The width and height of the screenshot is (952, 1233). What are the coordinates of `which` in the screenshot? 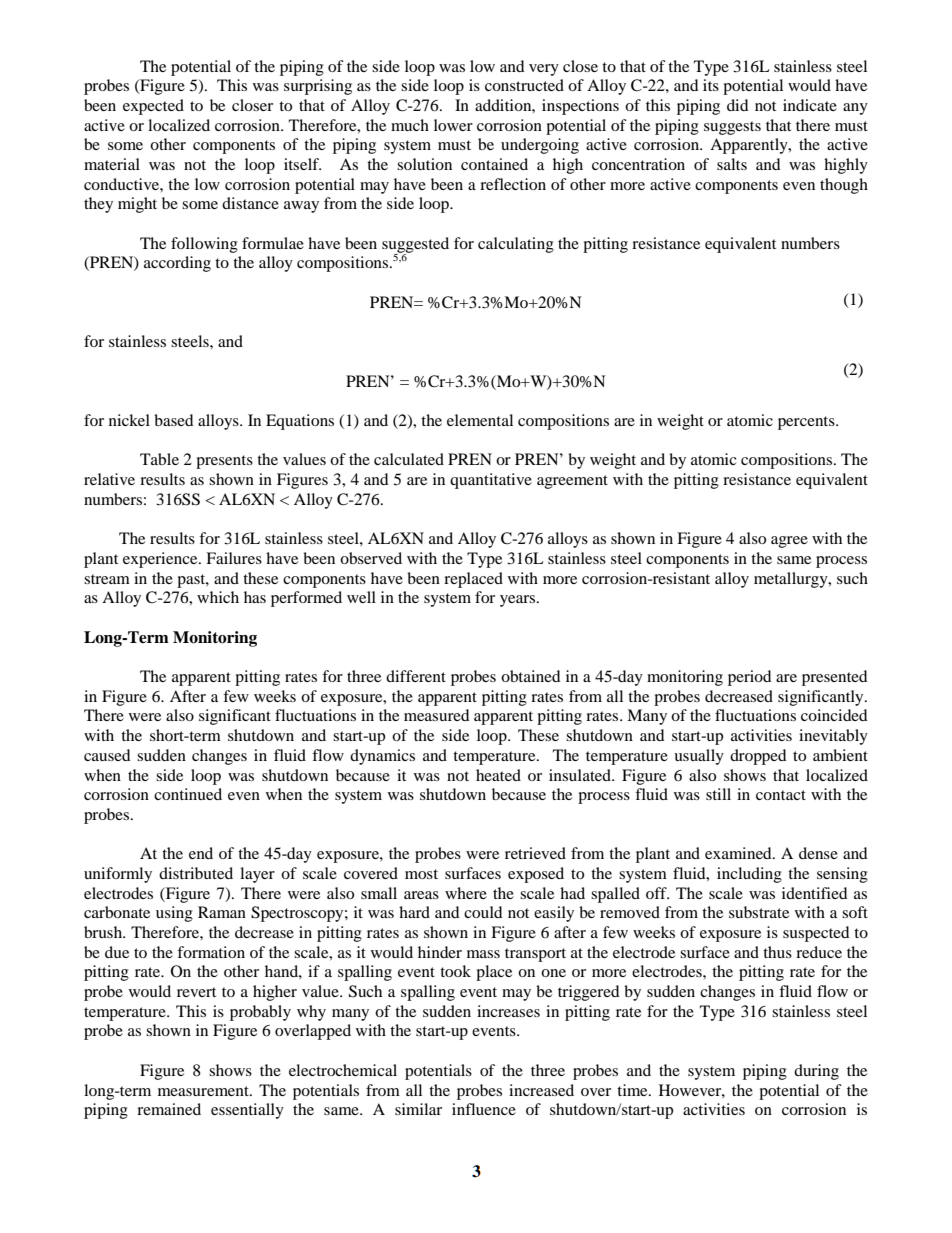 It's located at (218, 597).
